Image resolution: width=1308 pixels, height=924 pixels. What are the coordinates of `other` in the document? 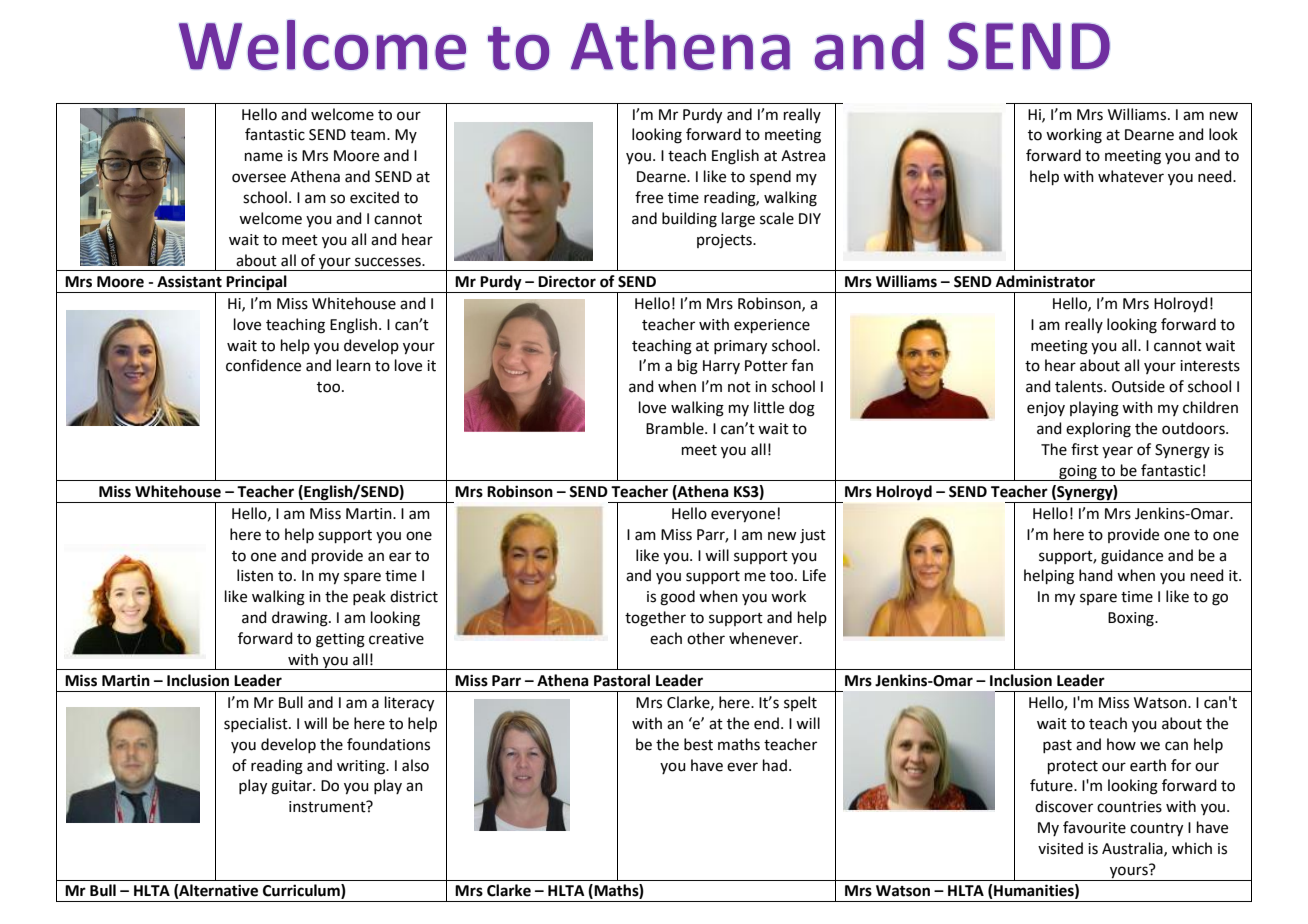 It's located at (706, 638).
